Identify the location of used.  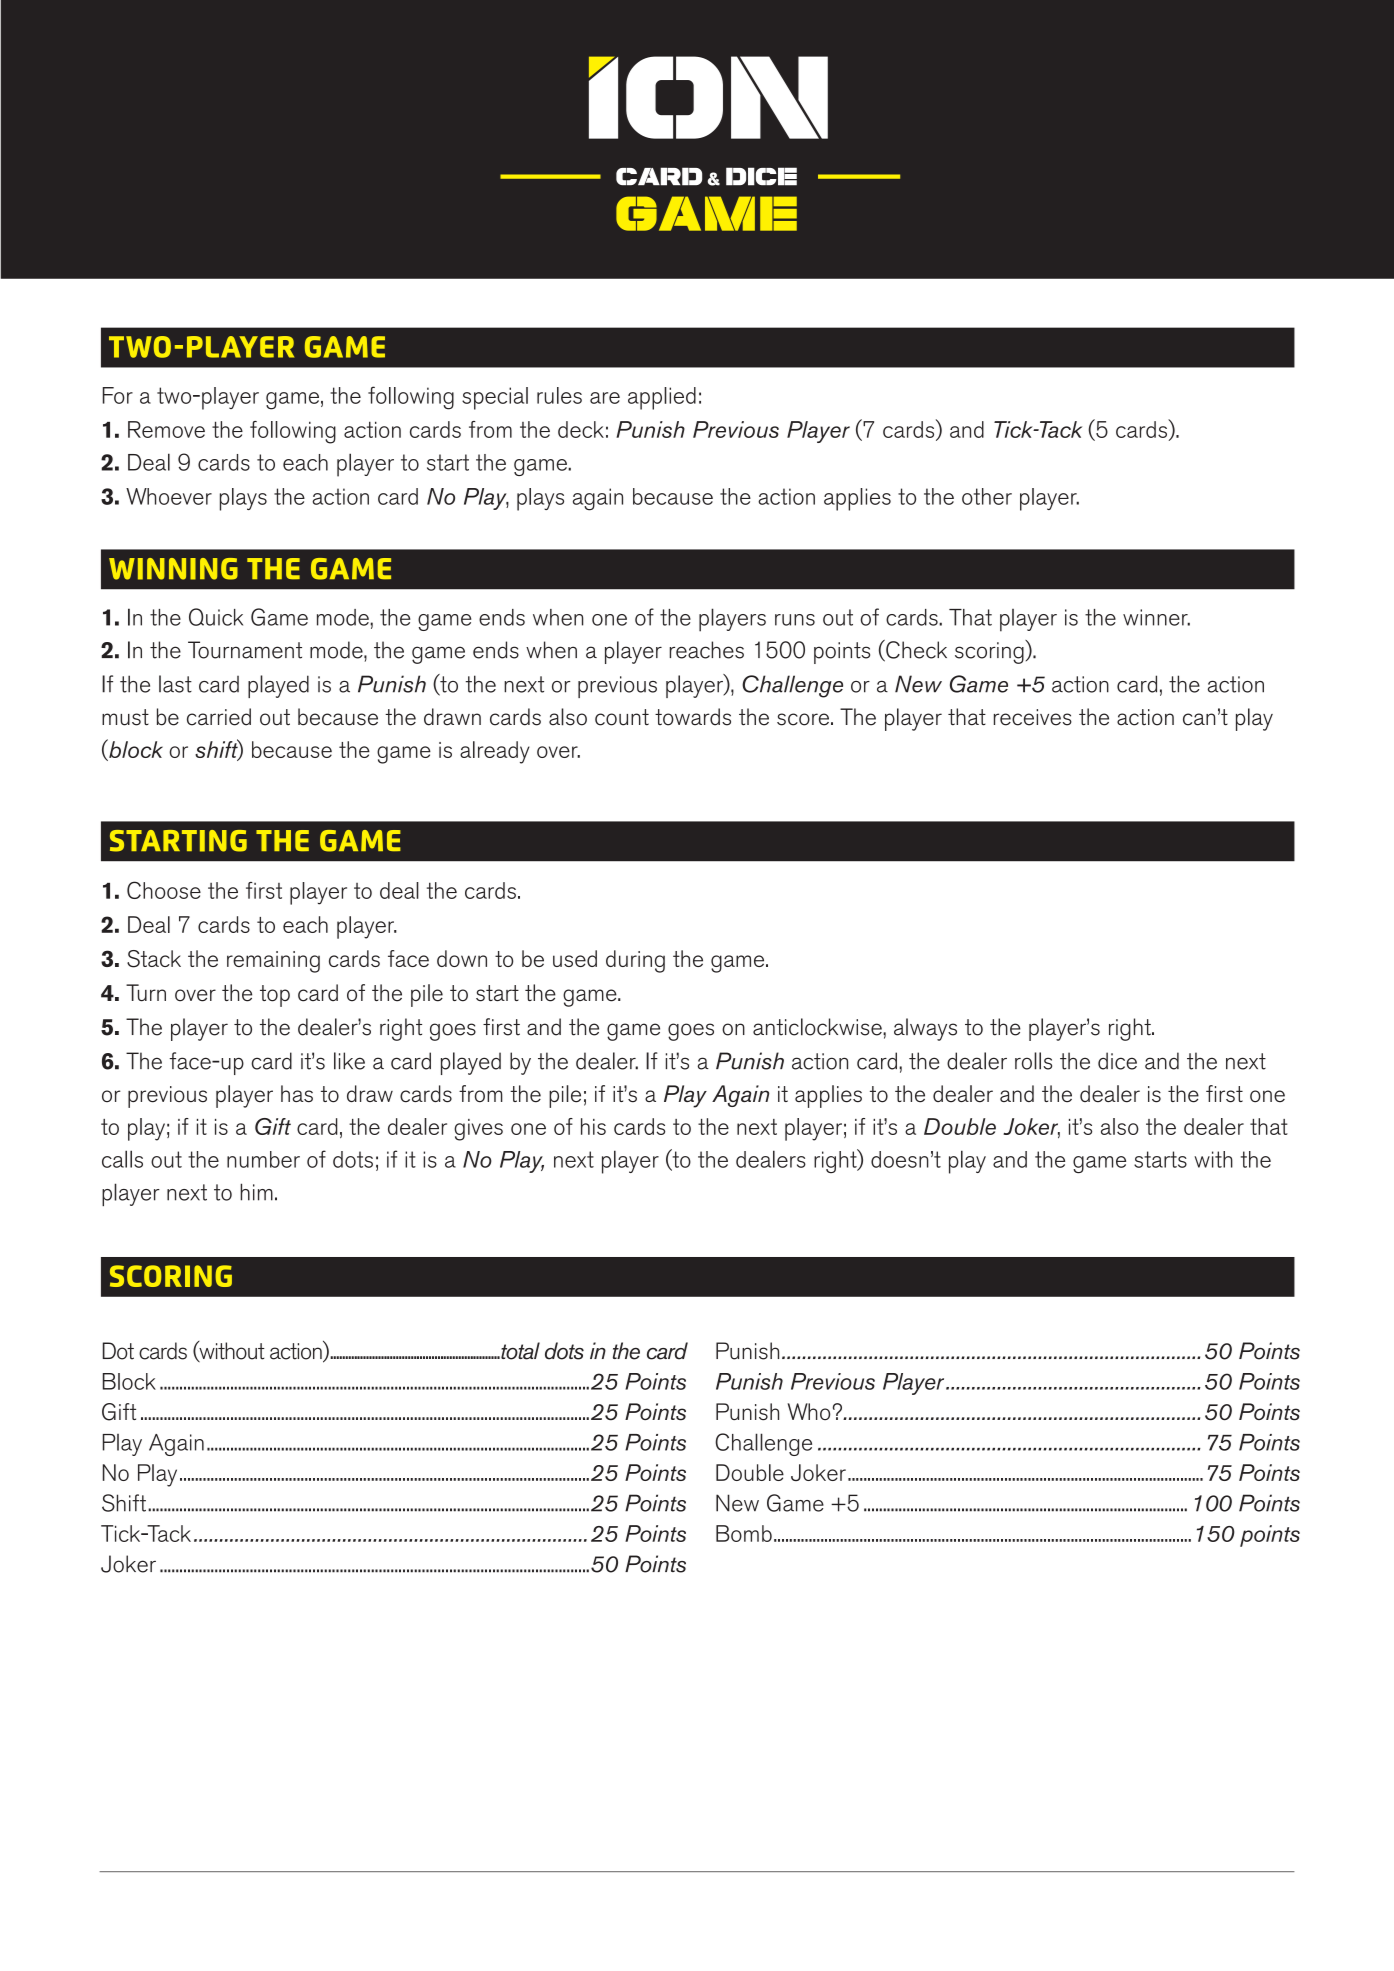
(575, 958).
